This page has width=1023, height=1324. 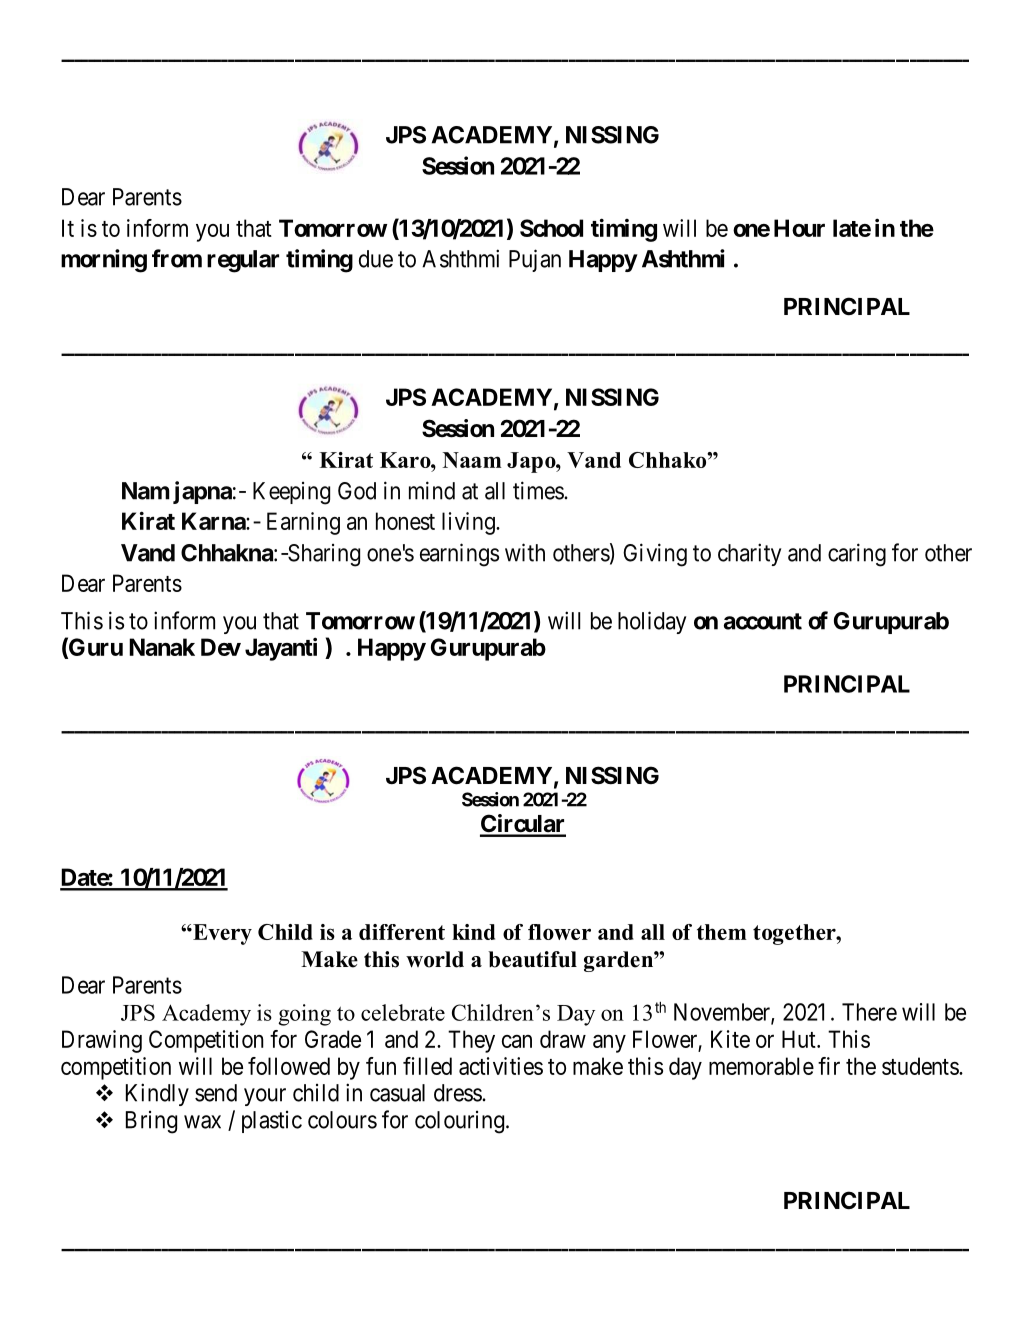 What do you see at coordinates (472, 460) in the page?
I see `Naam` at bounding box center [472, 460].
